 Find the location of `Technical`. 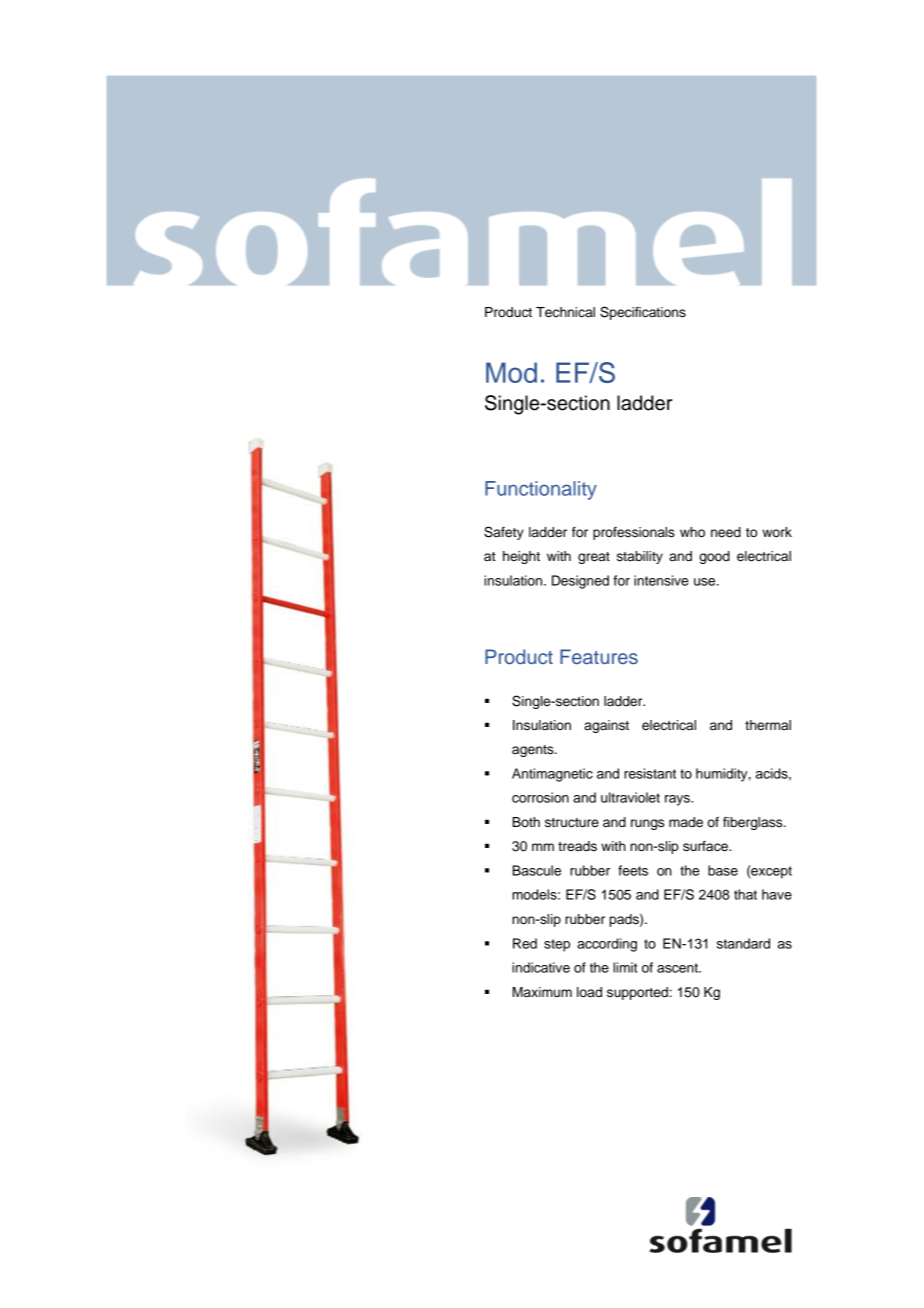

Technical is located at coordinates (565, 312).
